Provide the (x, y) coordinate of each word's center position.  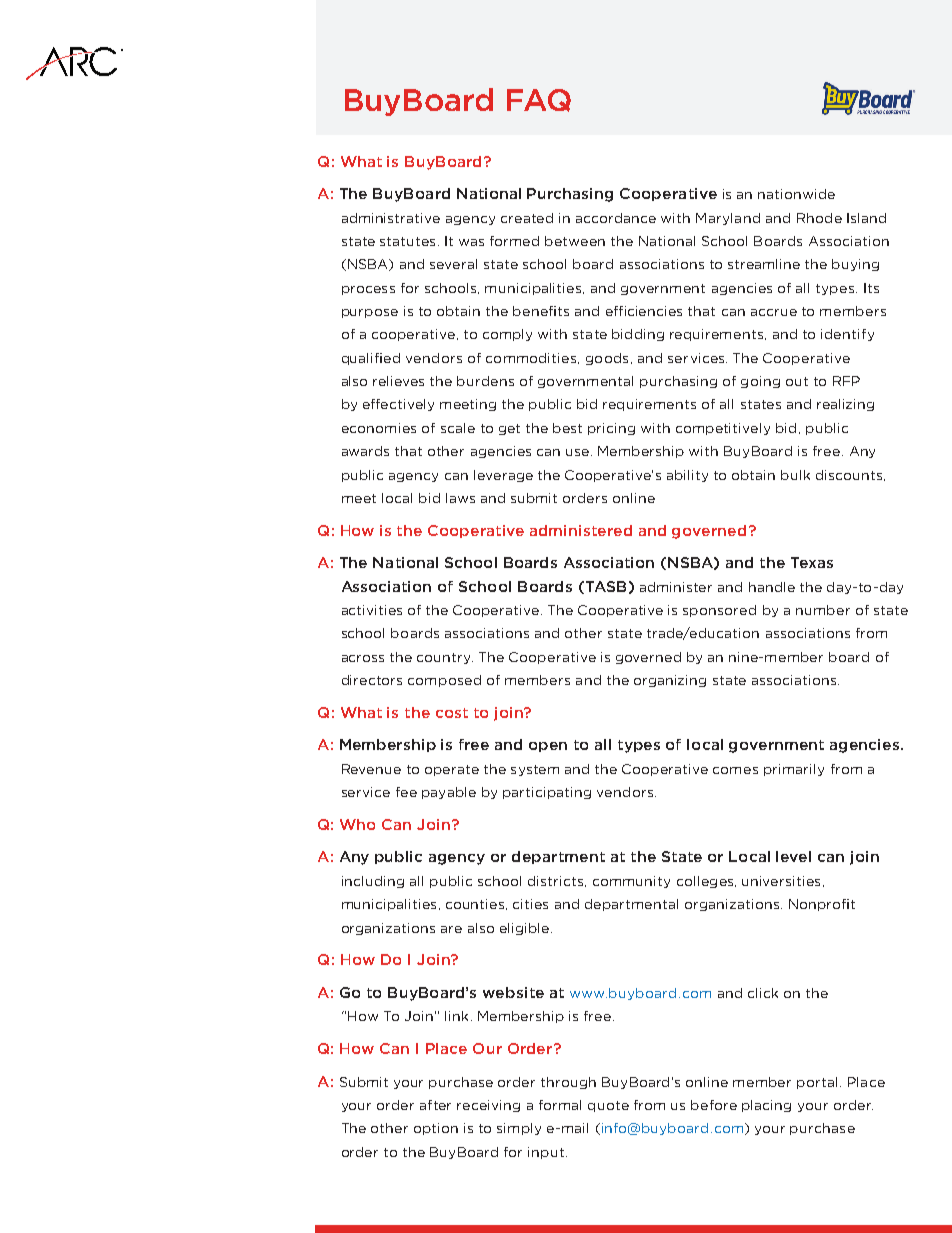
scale (458, 428)
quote (608, 1106)
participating (547, 793)
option (436, 1129)
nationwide (796, 194)
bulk (795, 475)
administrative (391, 218)
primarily (794, 770)
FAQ (539, 100)
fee (406, 792)
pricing (611, 429)
